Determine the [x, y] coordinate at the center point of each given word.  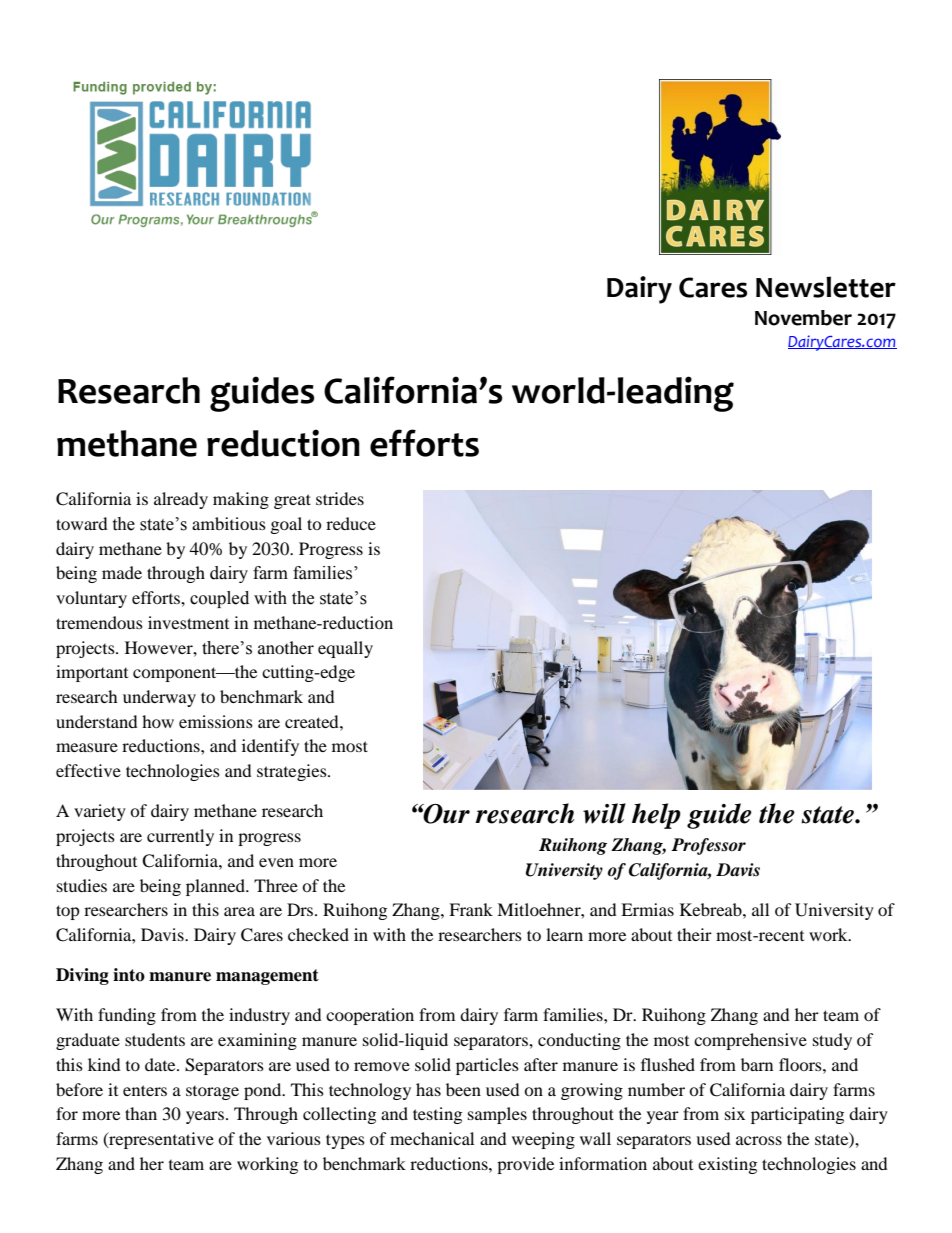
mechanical [432, 1138]
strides [340, 498]
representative [160, 1140]
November [803, 318]
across [759, 1140]
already [181, 500]
